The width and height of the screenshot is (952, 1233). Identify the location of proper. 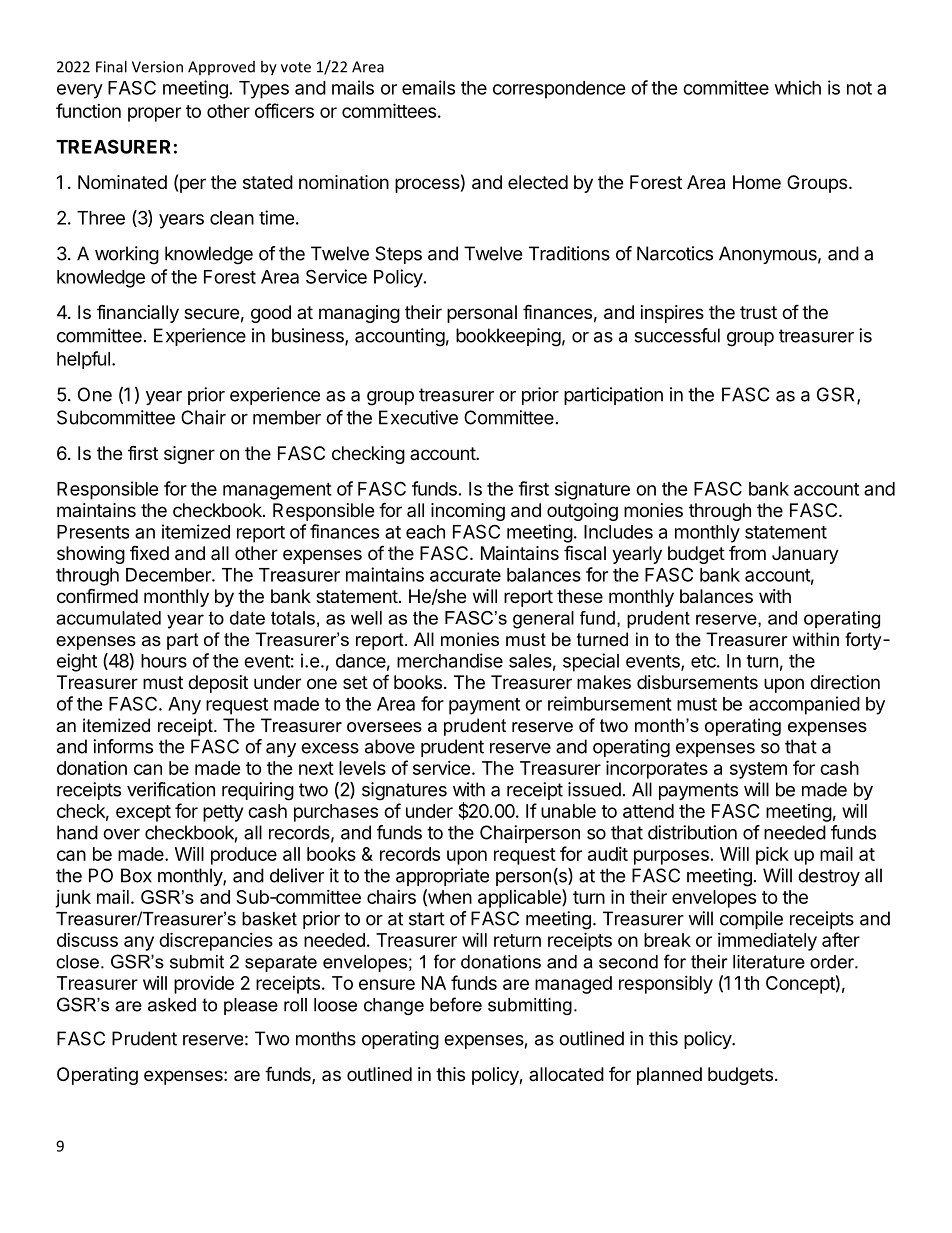
(154, 114).
